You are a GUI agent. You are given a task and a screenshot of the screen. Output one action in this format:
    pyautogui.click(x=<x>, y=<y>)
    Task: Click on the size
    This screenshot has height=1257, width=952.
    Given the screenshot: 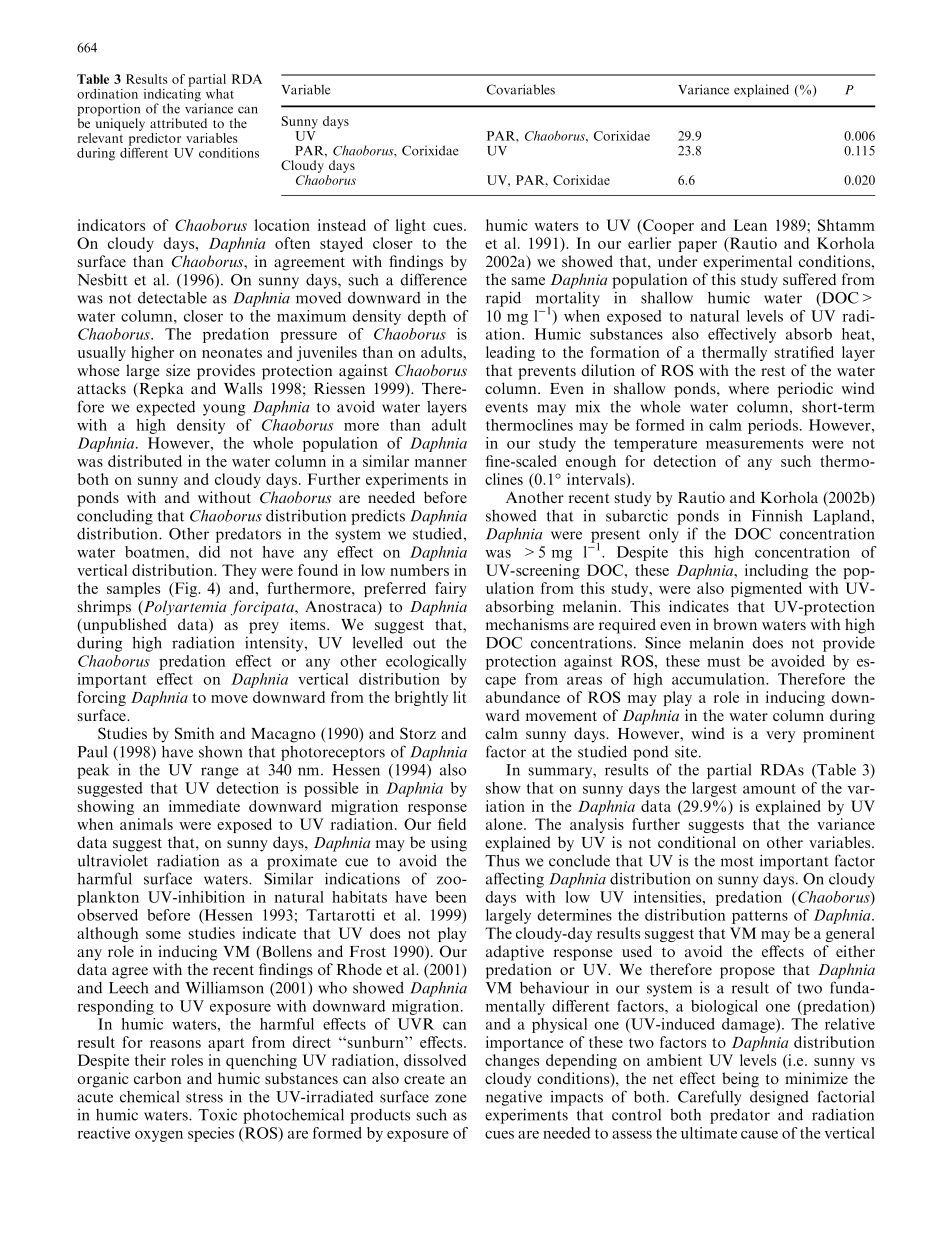 What is the action you would take?
    pyautogui.click(x=178, y=370)
